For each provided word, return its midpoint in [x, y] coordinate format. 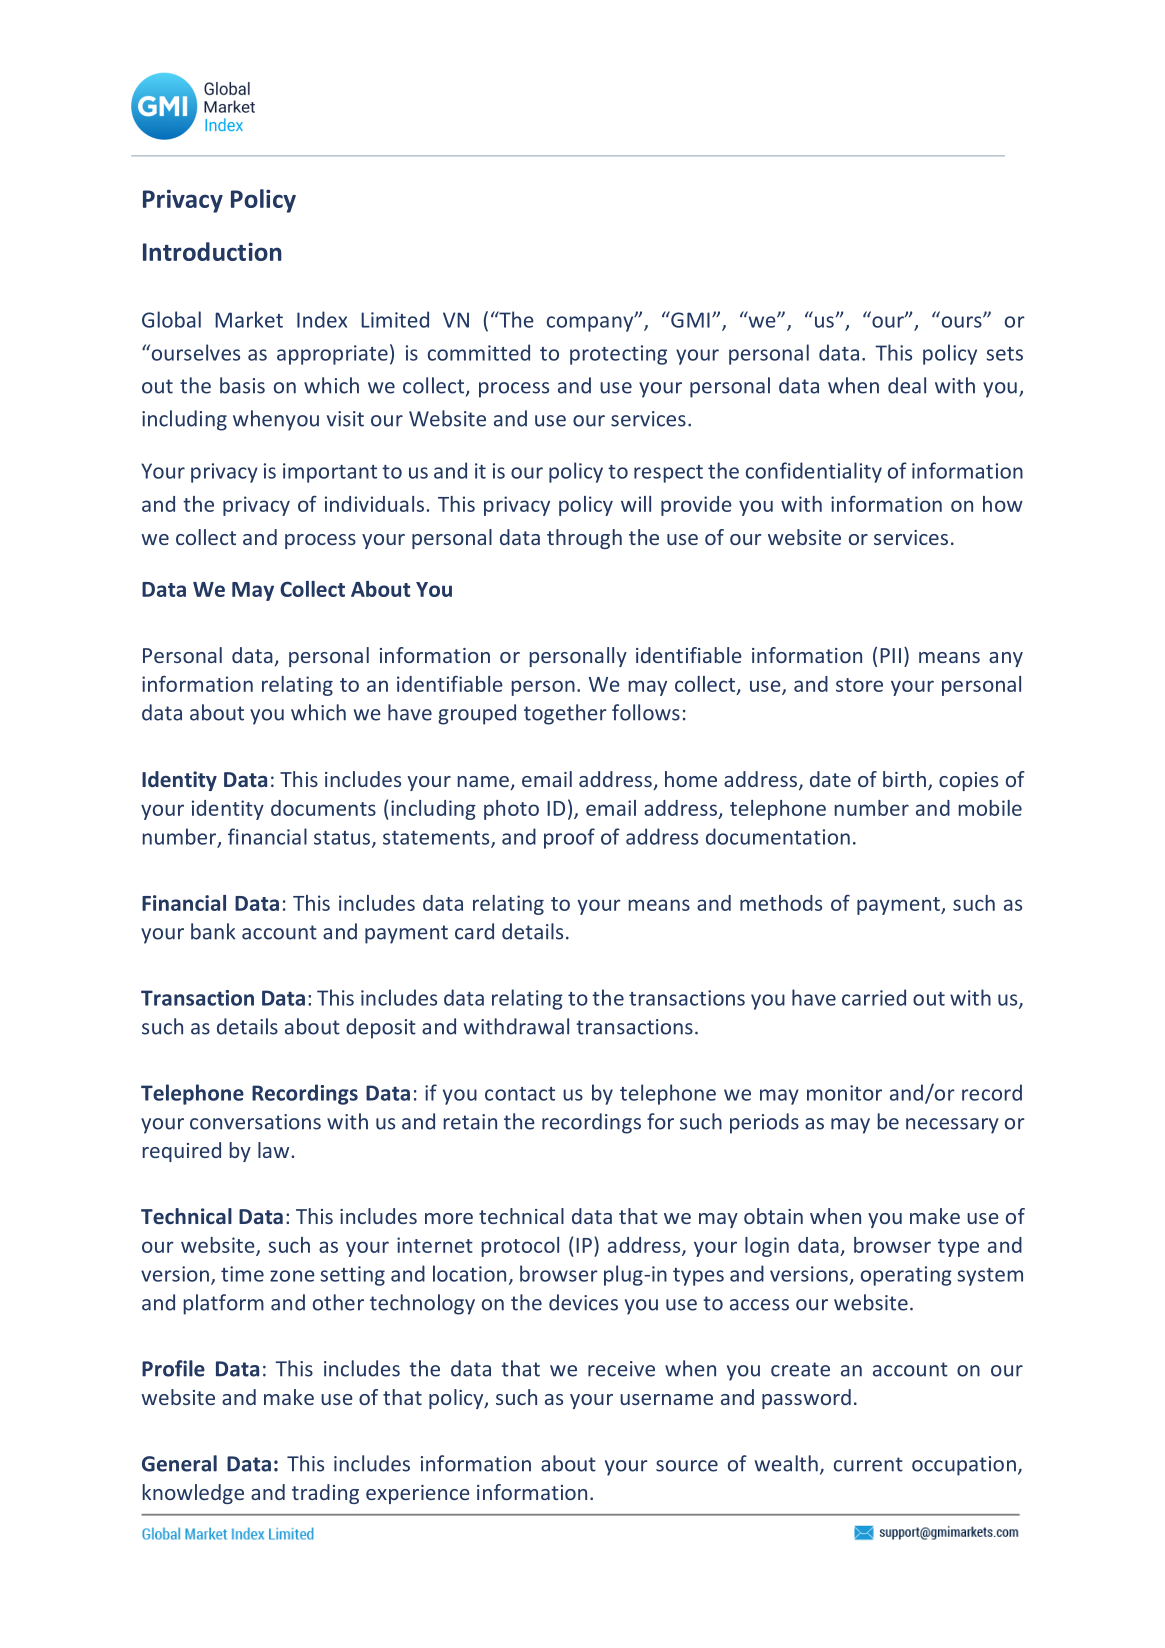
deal [907, 385]
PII [890, 655]
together [565, 714]
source [687, 1466]
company [591, 323]
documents [323, 808]
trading [325, 1494]
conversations [255, 1122]
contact [520, 1094]
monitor [844, 1093]
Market [249, 319]
